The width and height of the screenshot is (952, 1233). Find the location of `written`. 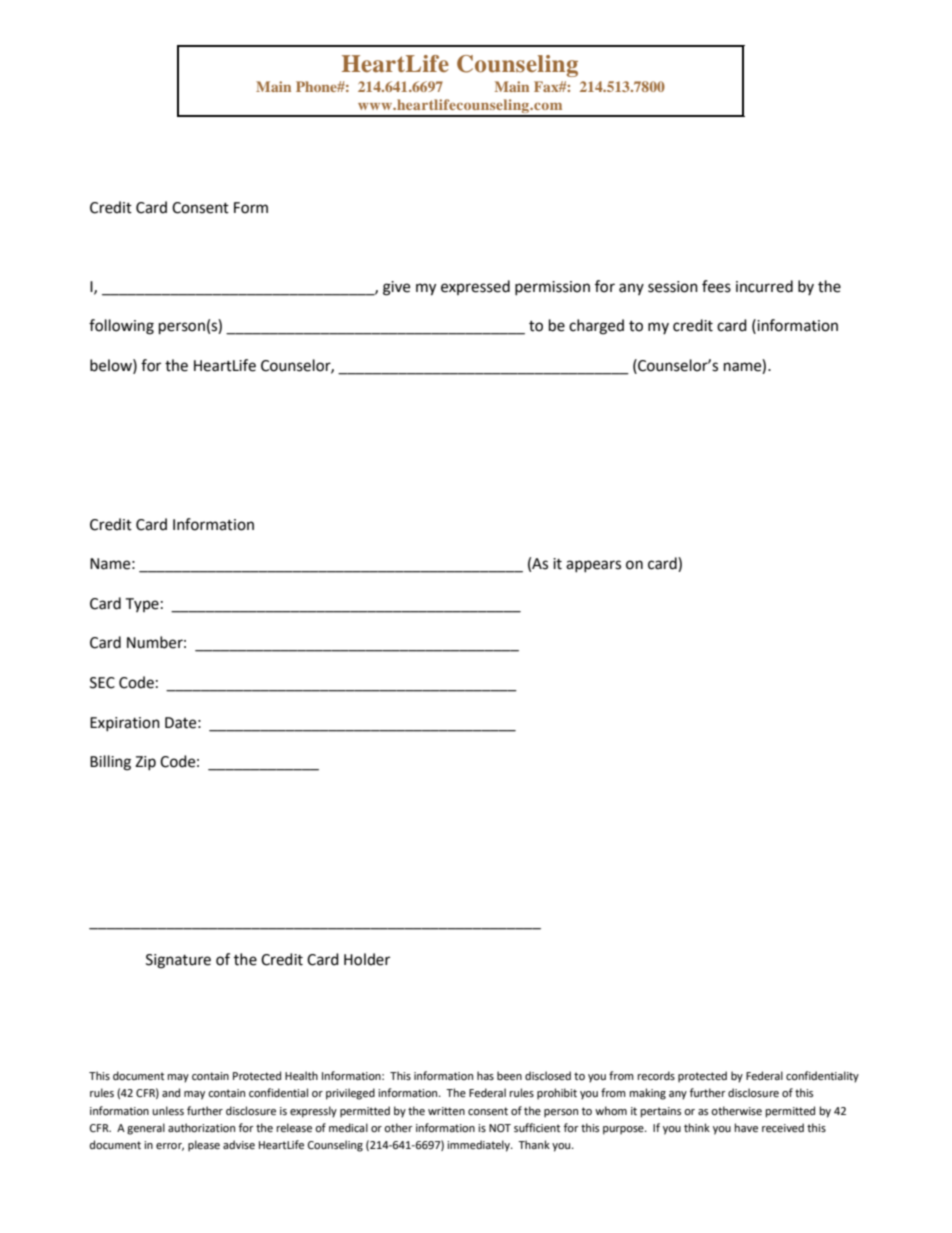

written is located at coordinates (446, 1111).
